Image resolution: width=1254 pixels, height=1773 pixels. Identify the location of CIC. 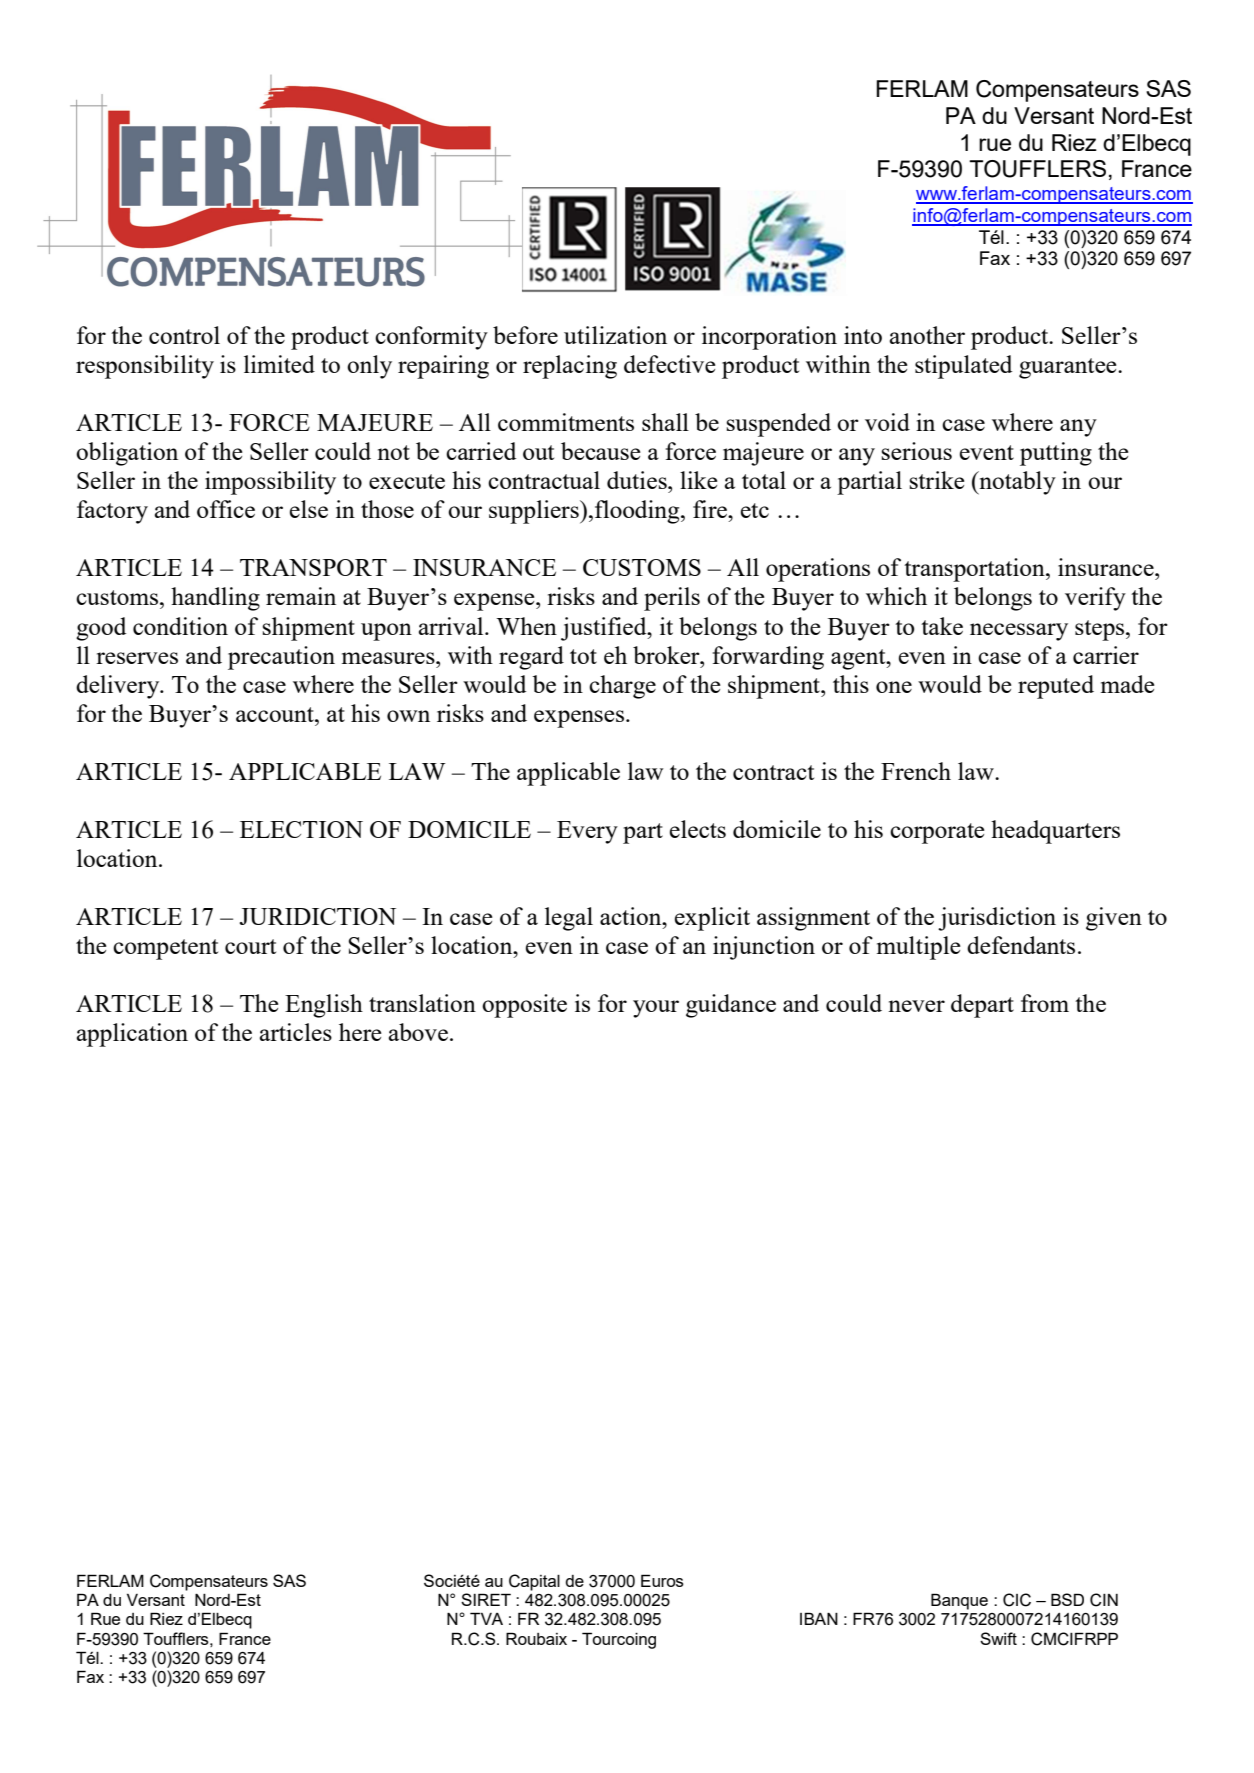
(1017, 1600).
